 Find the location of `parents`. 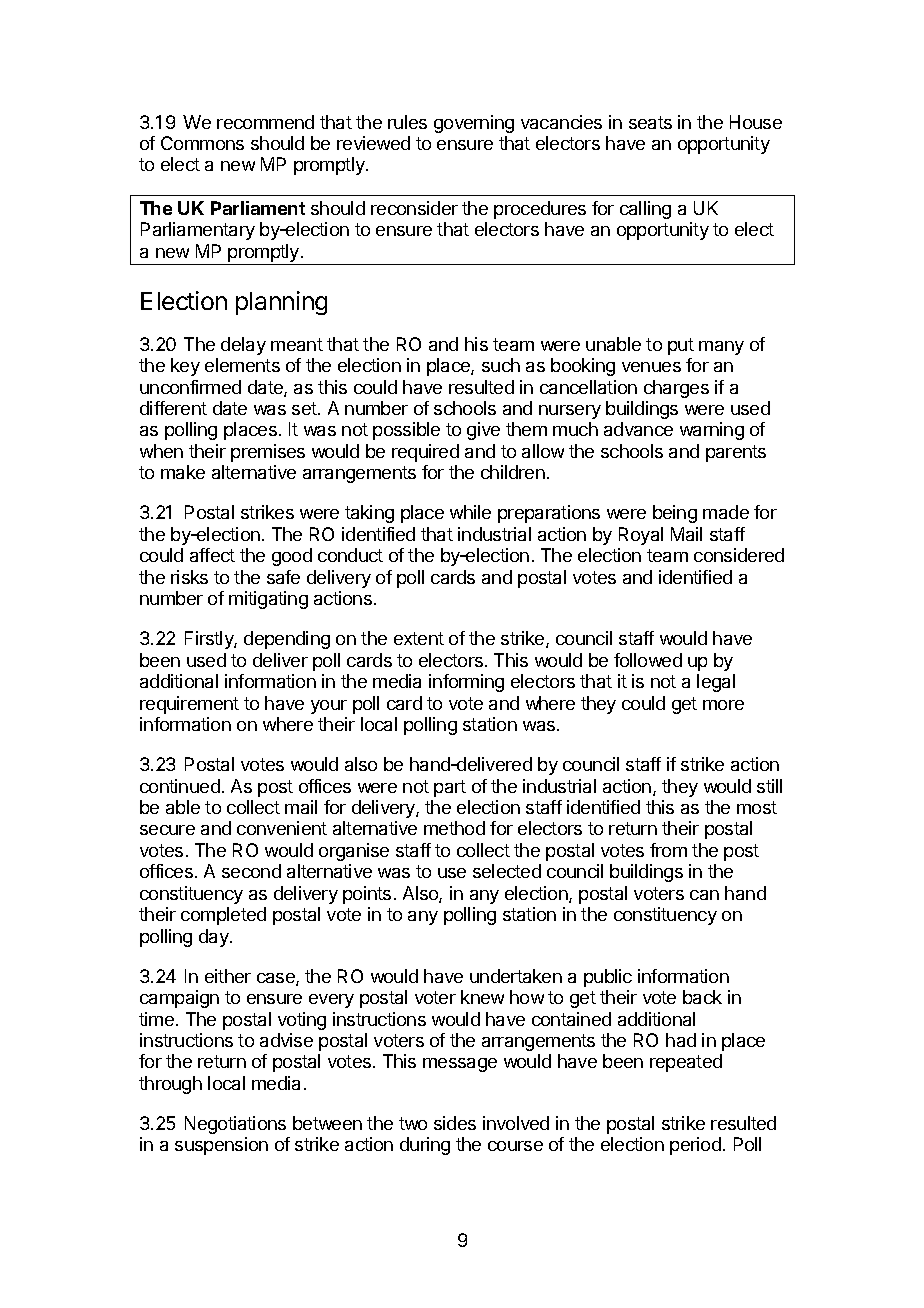

parents is located at coordinates (736, 453).
